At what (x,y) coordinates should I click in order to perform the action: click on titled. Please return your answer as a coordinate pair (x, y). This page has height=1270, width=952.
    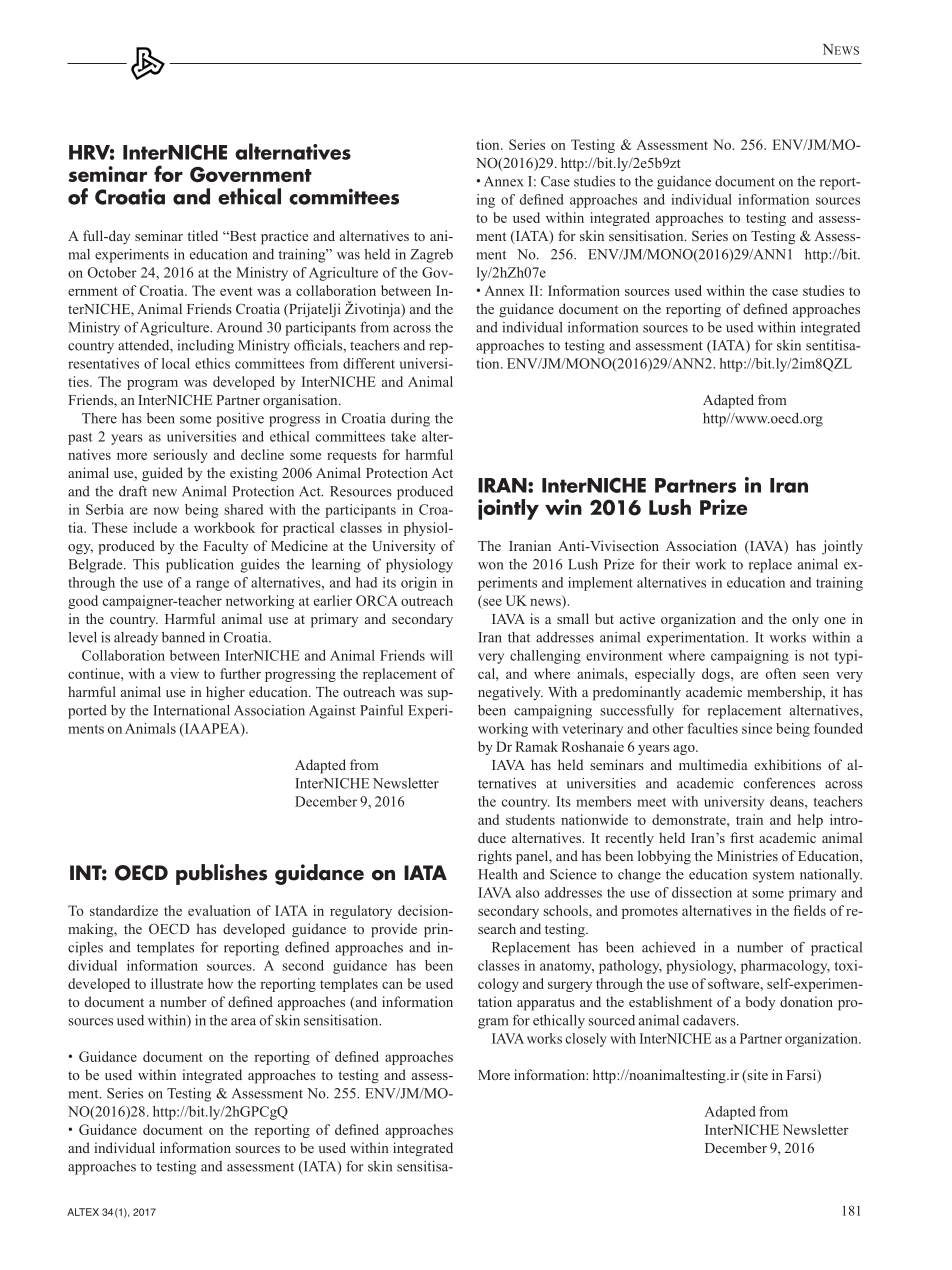
    Looking at the image, I should click on (202, 235).
